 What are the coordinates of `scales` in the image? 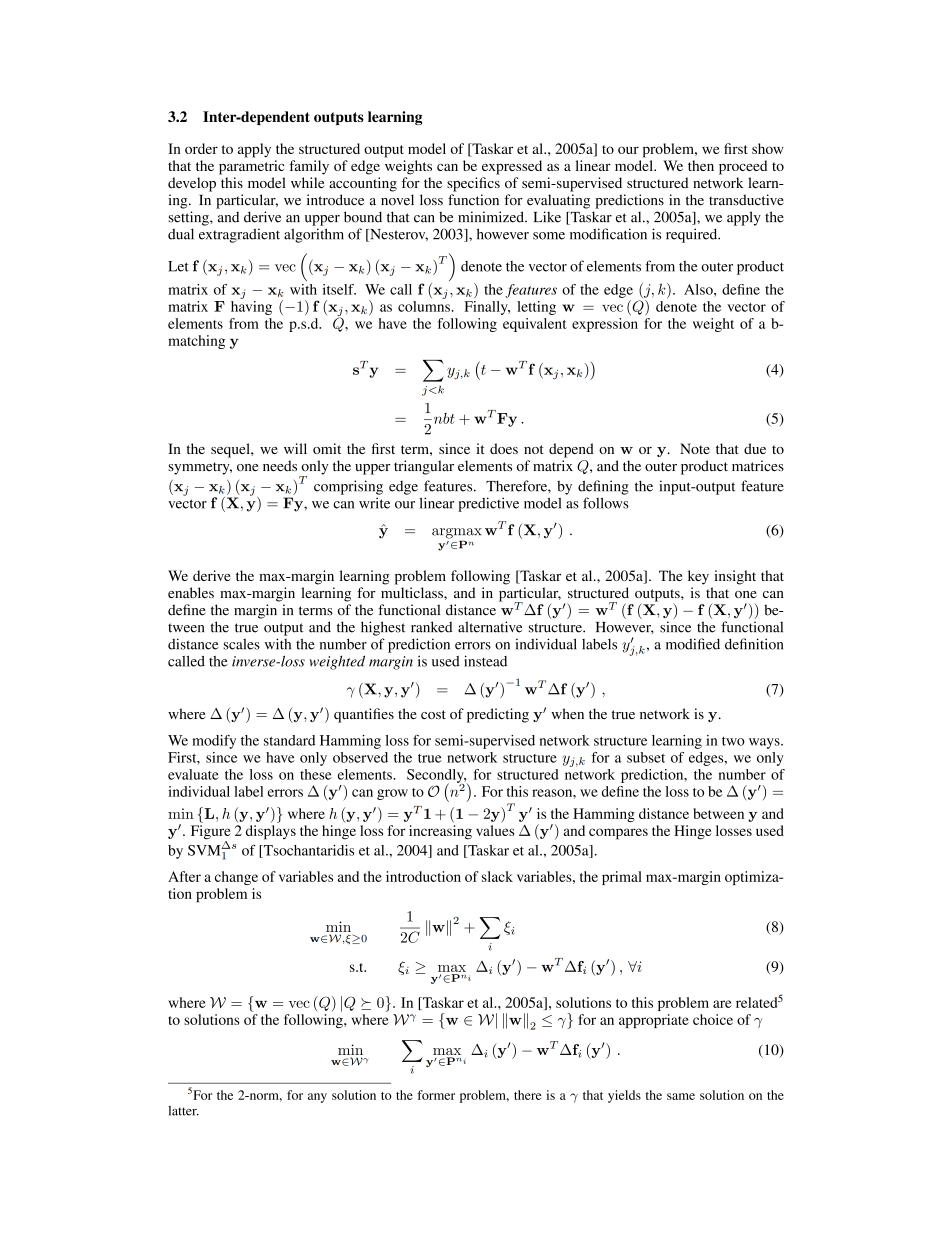 It's located at (241, 644).
